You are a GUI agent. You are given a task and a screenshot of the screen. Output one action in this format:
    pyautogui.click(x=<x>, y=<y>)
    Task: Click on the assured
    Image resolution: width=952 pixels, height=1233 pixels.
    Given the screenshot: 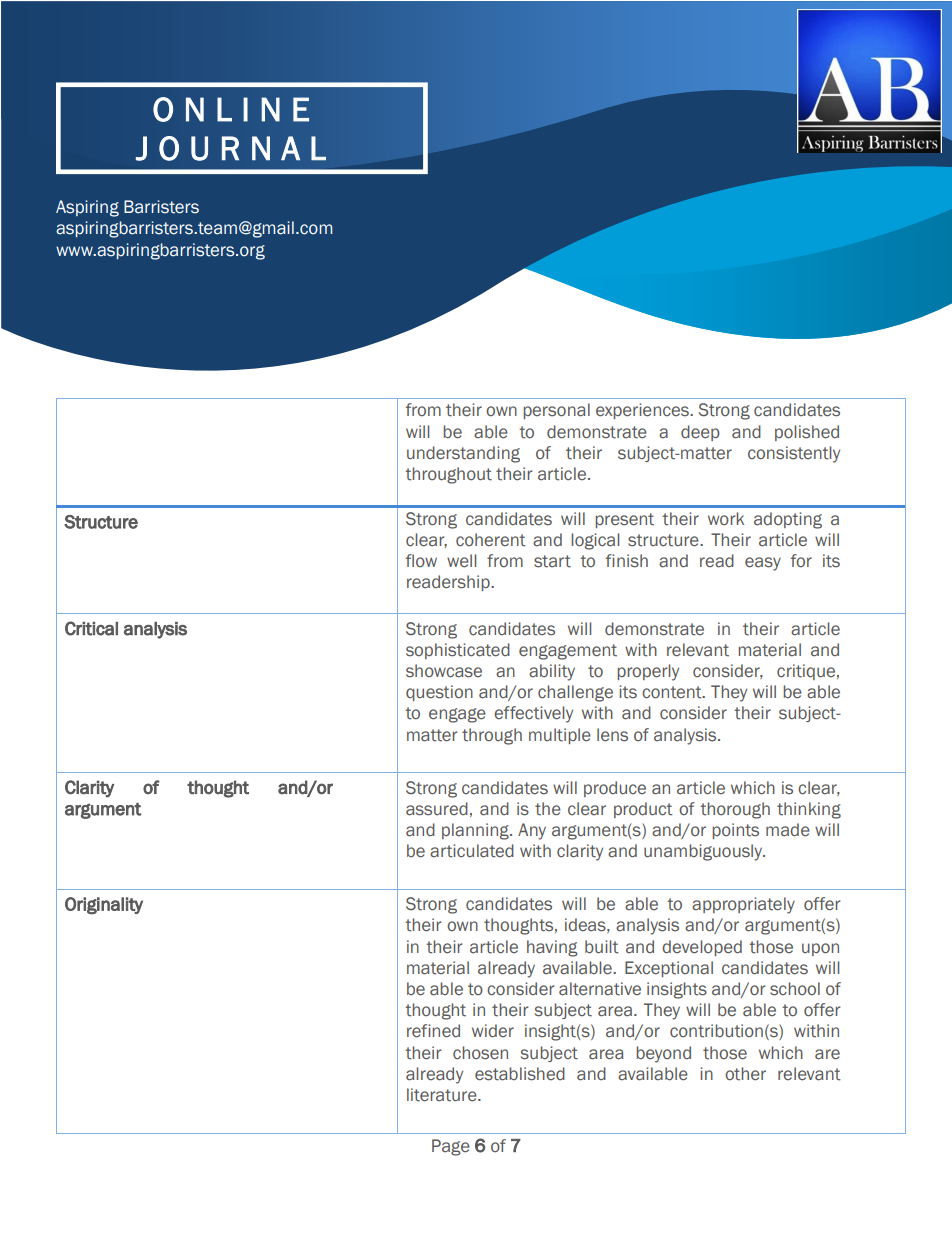 What is the action you would take?
    pyautogui.click(x=437, y=809)
